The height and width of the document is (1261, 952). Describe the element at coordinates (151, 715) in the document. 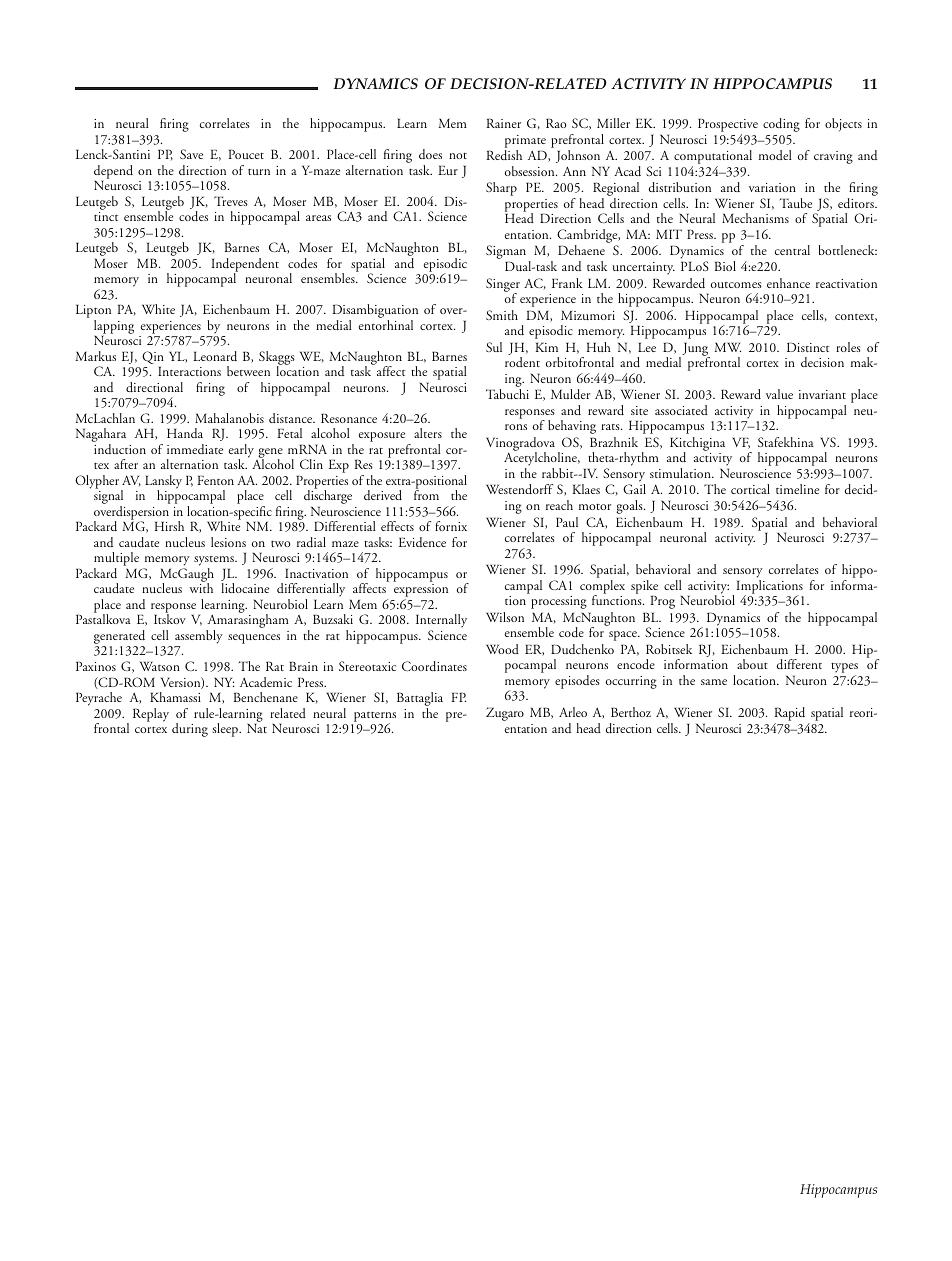

I see `Replay` at that location.
